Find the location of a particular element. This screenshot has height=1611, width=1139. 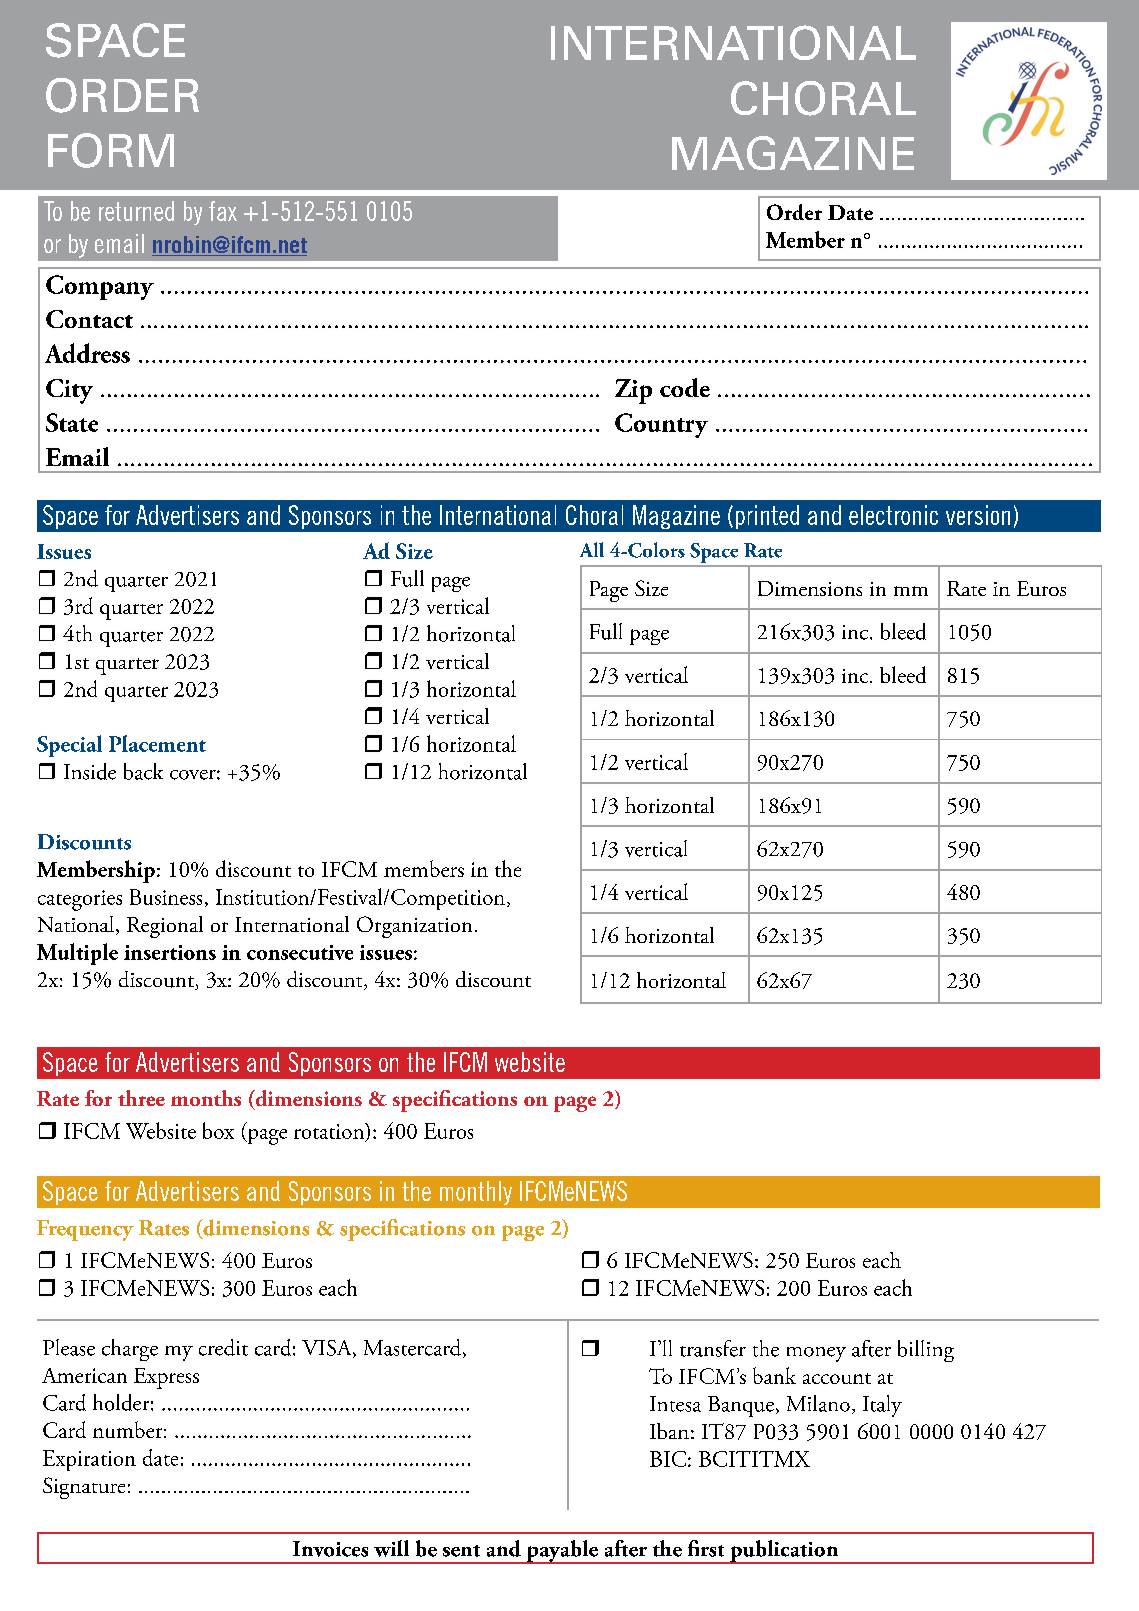

code is located at coordinates (685, 387).
